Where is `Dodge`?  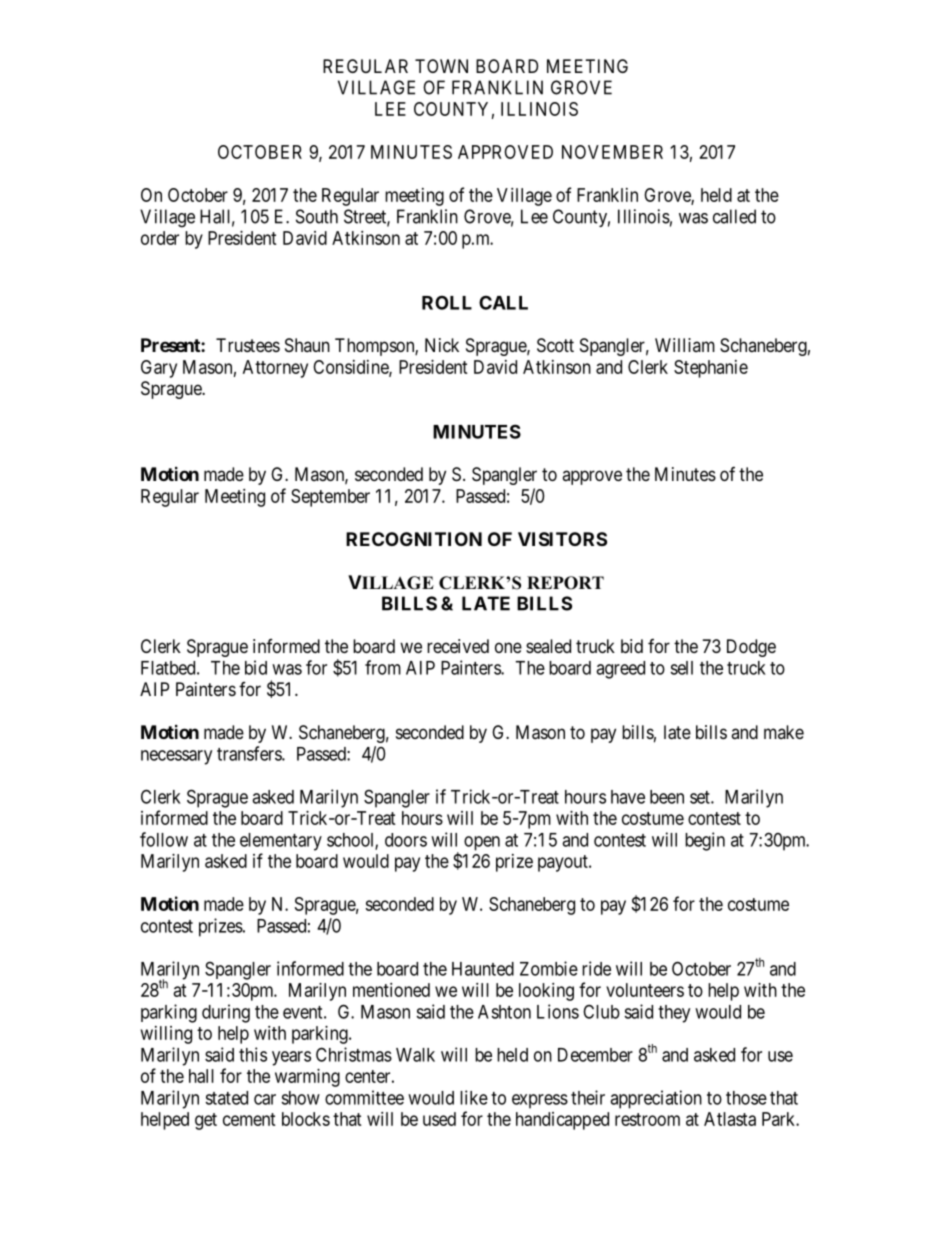
Dodge is located at coordinates (751, 648).
